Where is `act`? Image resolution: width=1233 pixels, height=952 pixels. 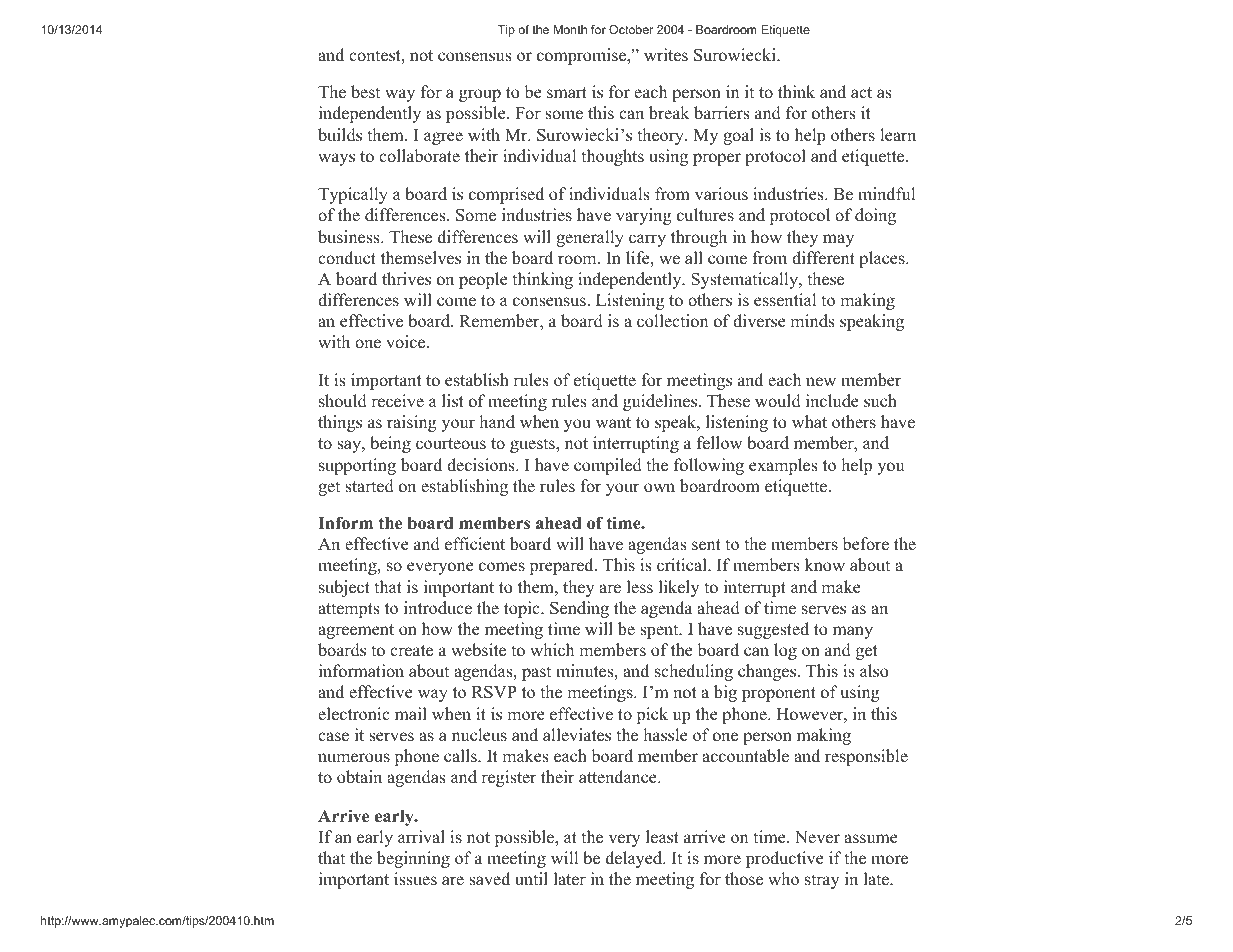 act is located at coordinates (861, 92).
